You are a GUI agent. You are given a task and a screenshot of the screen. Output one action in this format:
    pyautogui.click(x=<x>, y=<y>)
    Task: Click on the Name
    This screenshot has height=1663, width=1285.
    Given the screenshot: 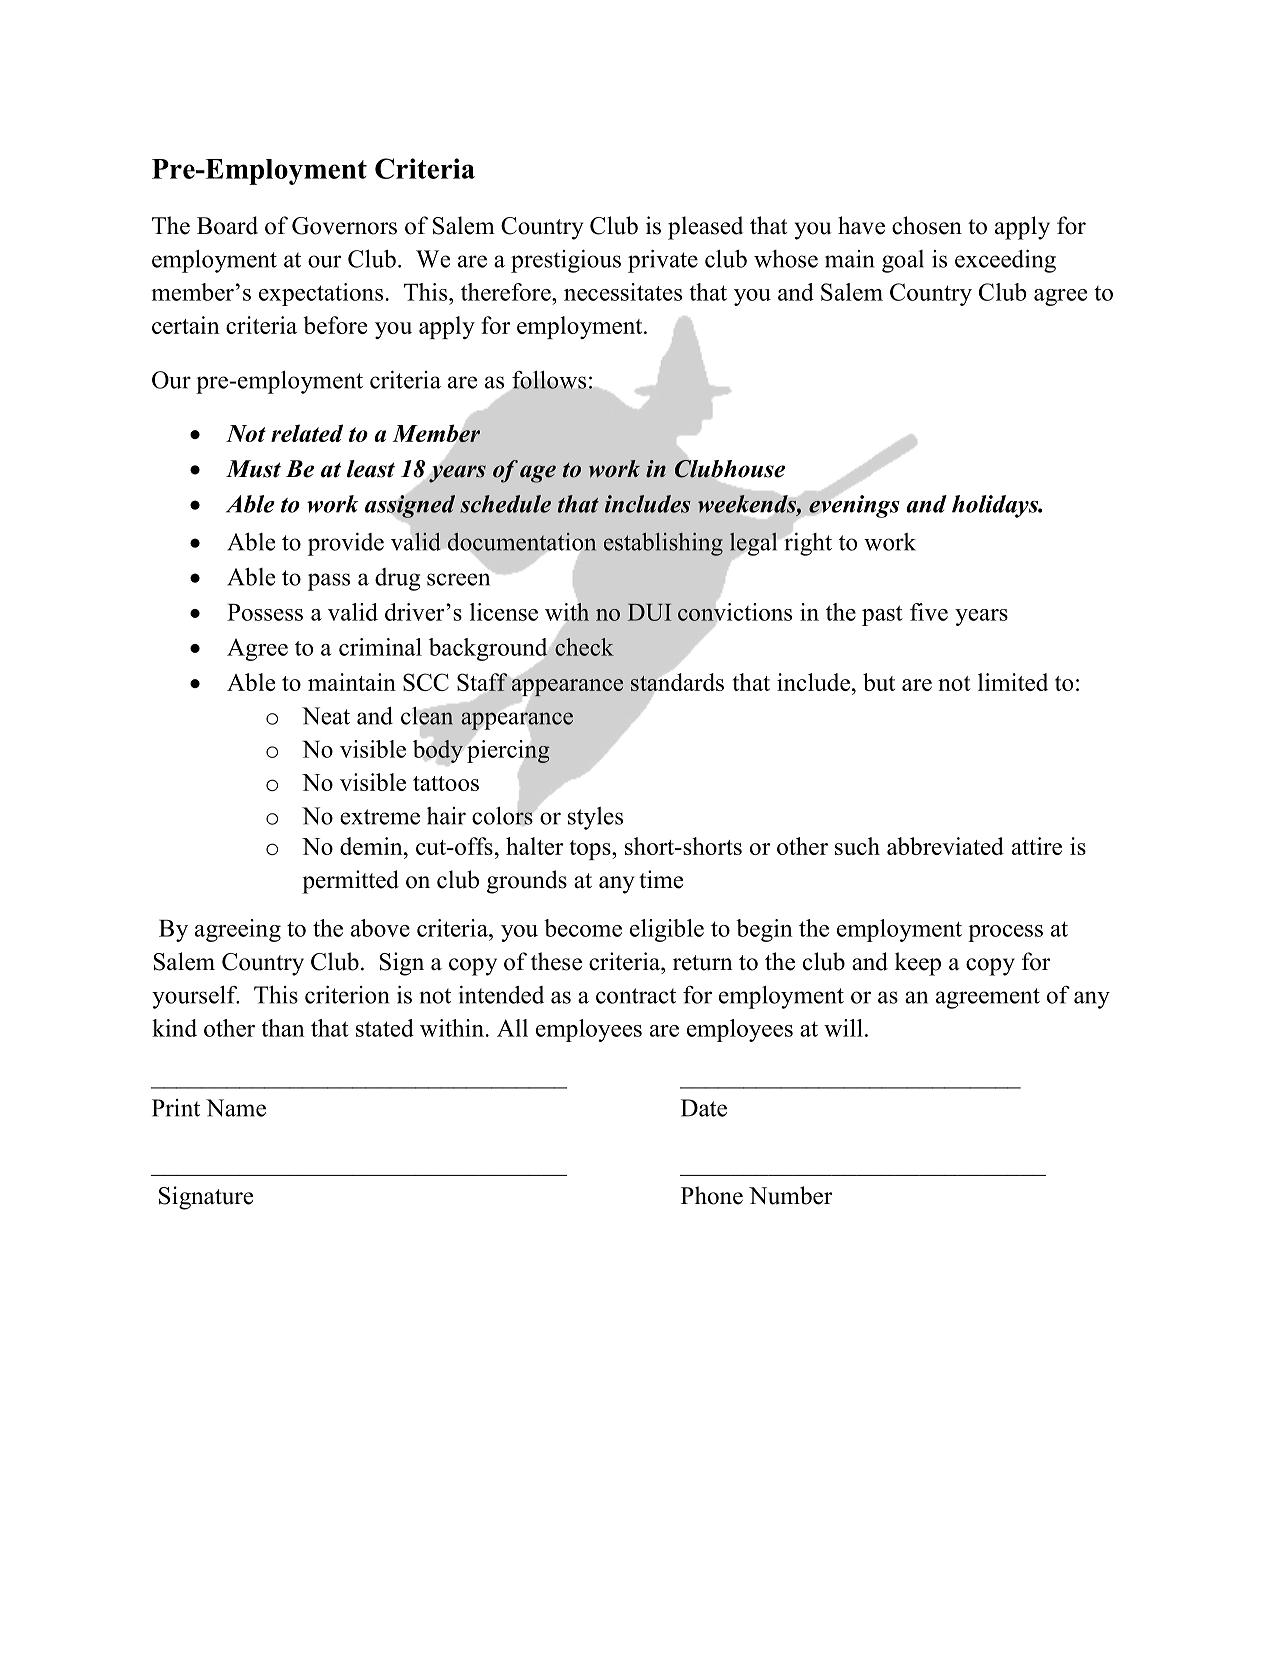 What is the action you would take?
    pyautogui.click(x=236, y=1108)
